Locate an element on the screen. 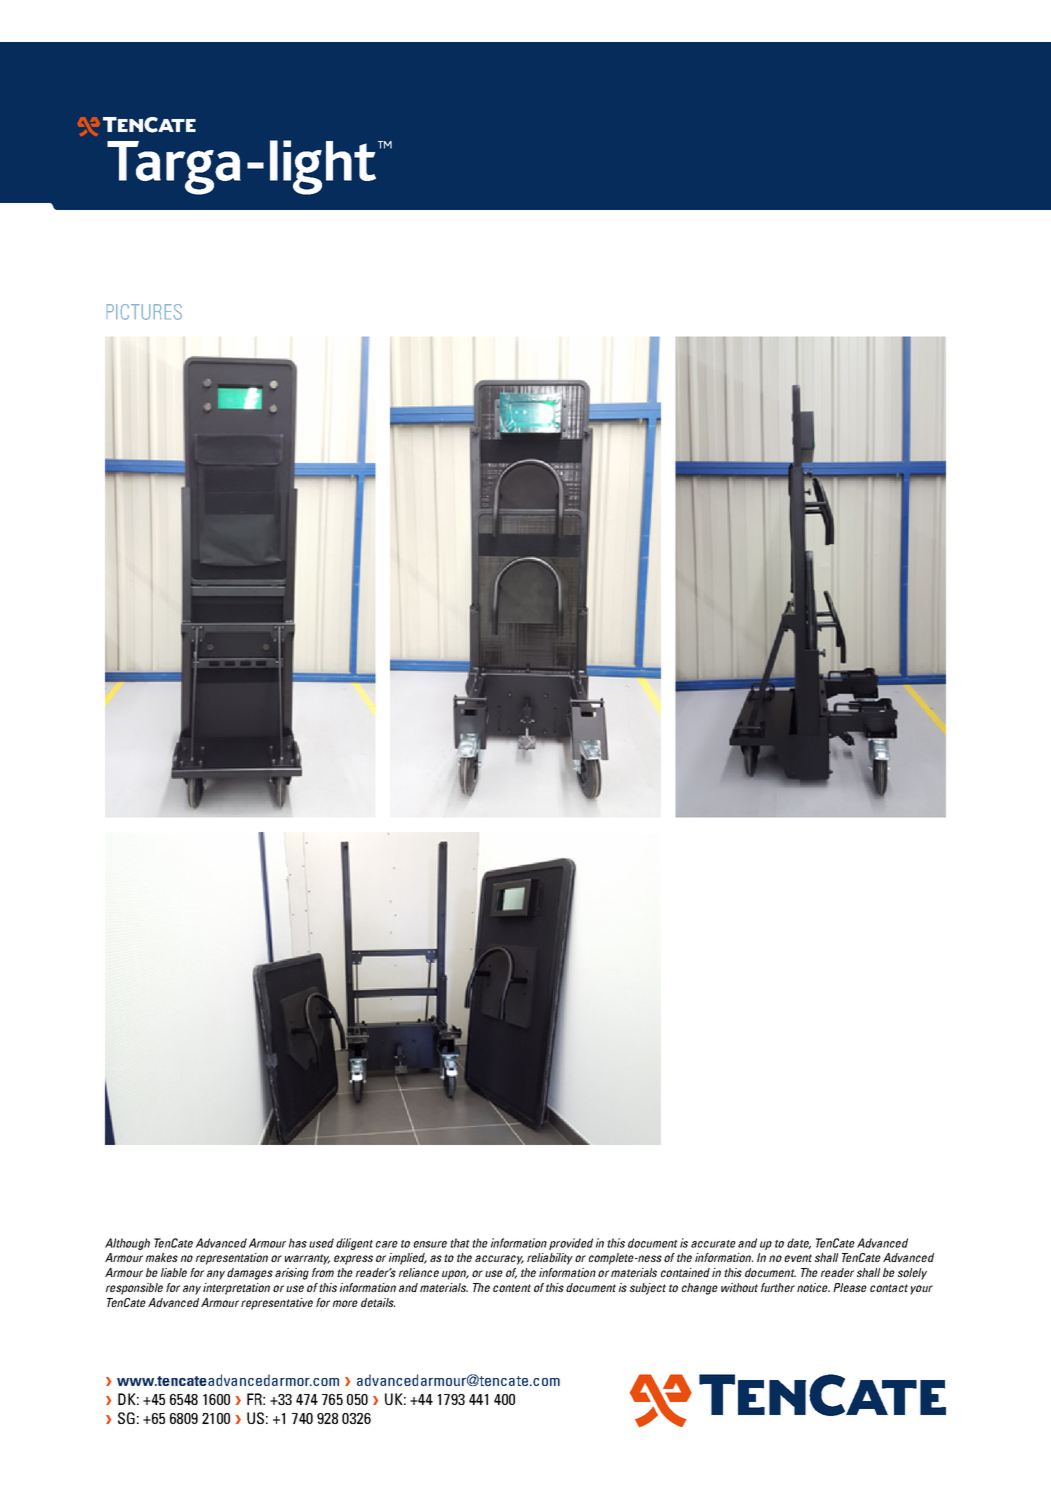 The height and width of the screenshot is (1487, 1051). PICTURES is located at coordinates (144, 312).
